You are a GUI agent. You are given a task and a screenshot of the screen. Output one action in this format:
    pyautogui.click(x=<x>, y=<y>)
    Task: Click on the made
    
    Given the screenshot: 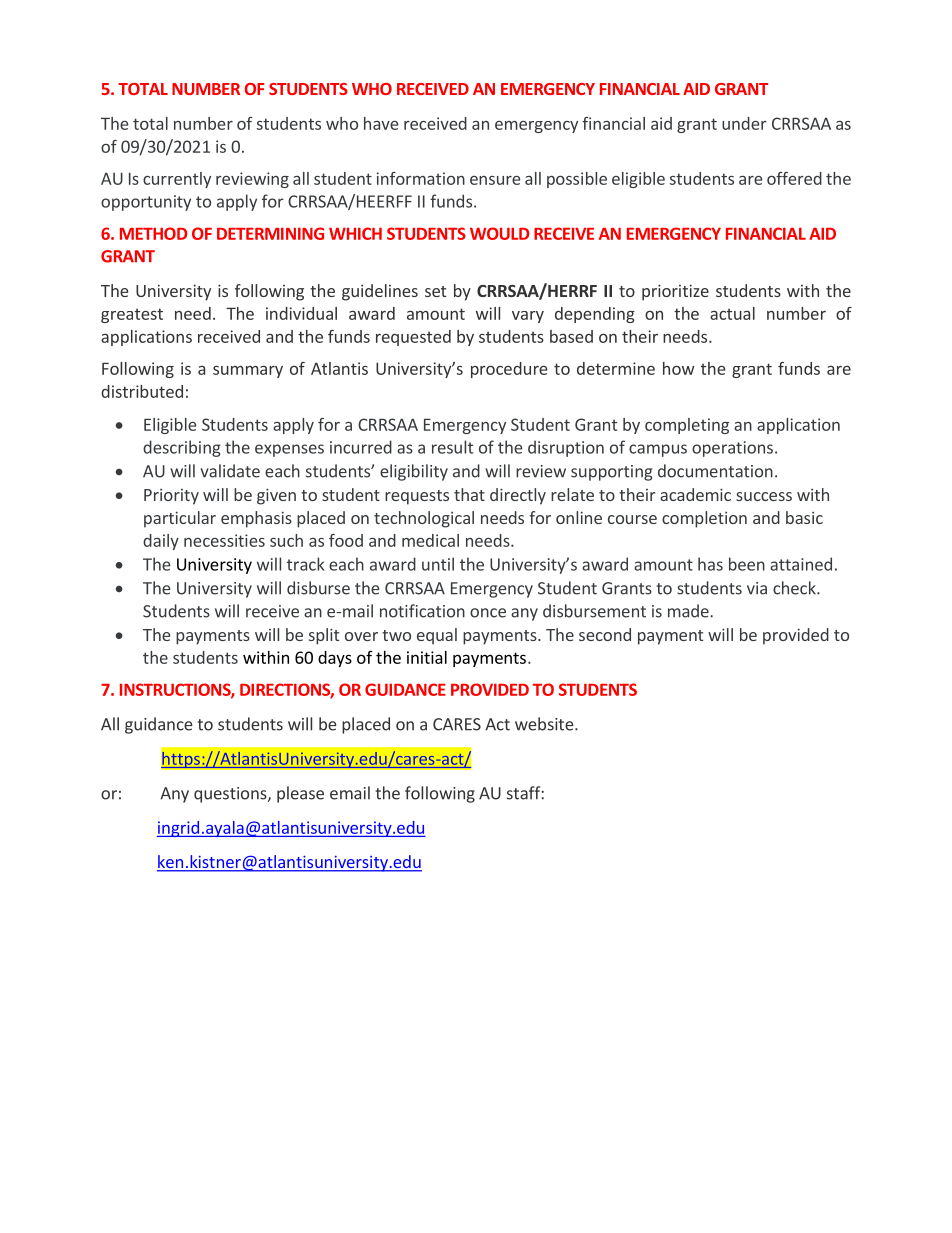 What is the action you would take?
    pyautogui.click(x=689, y=611)
